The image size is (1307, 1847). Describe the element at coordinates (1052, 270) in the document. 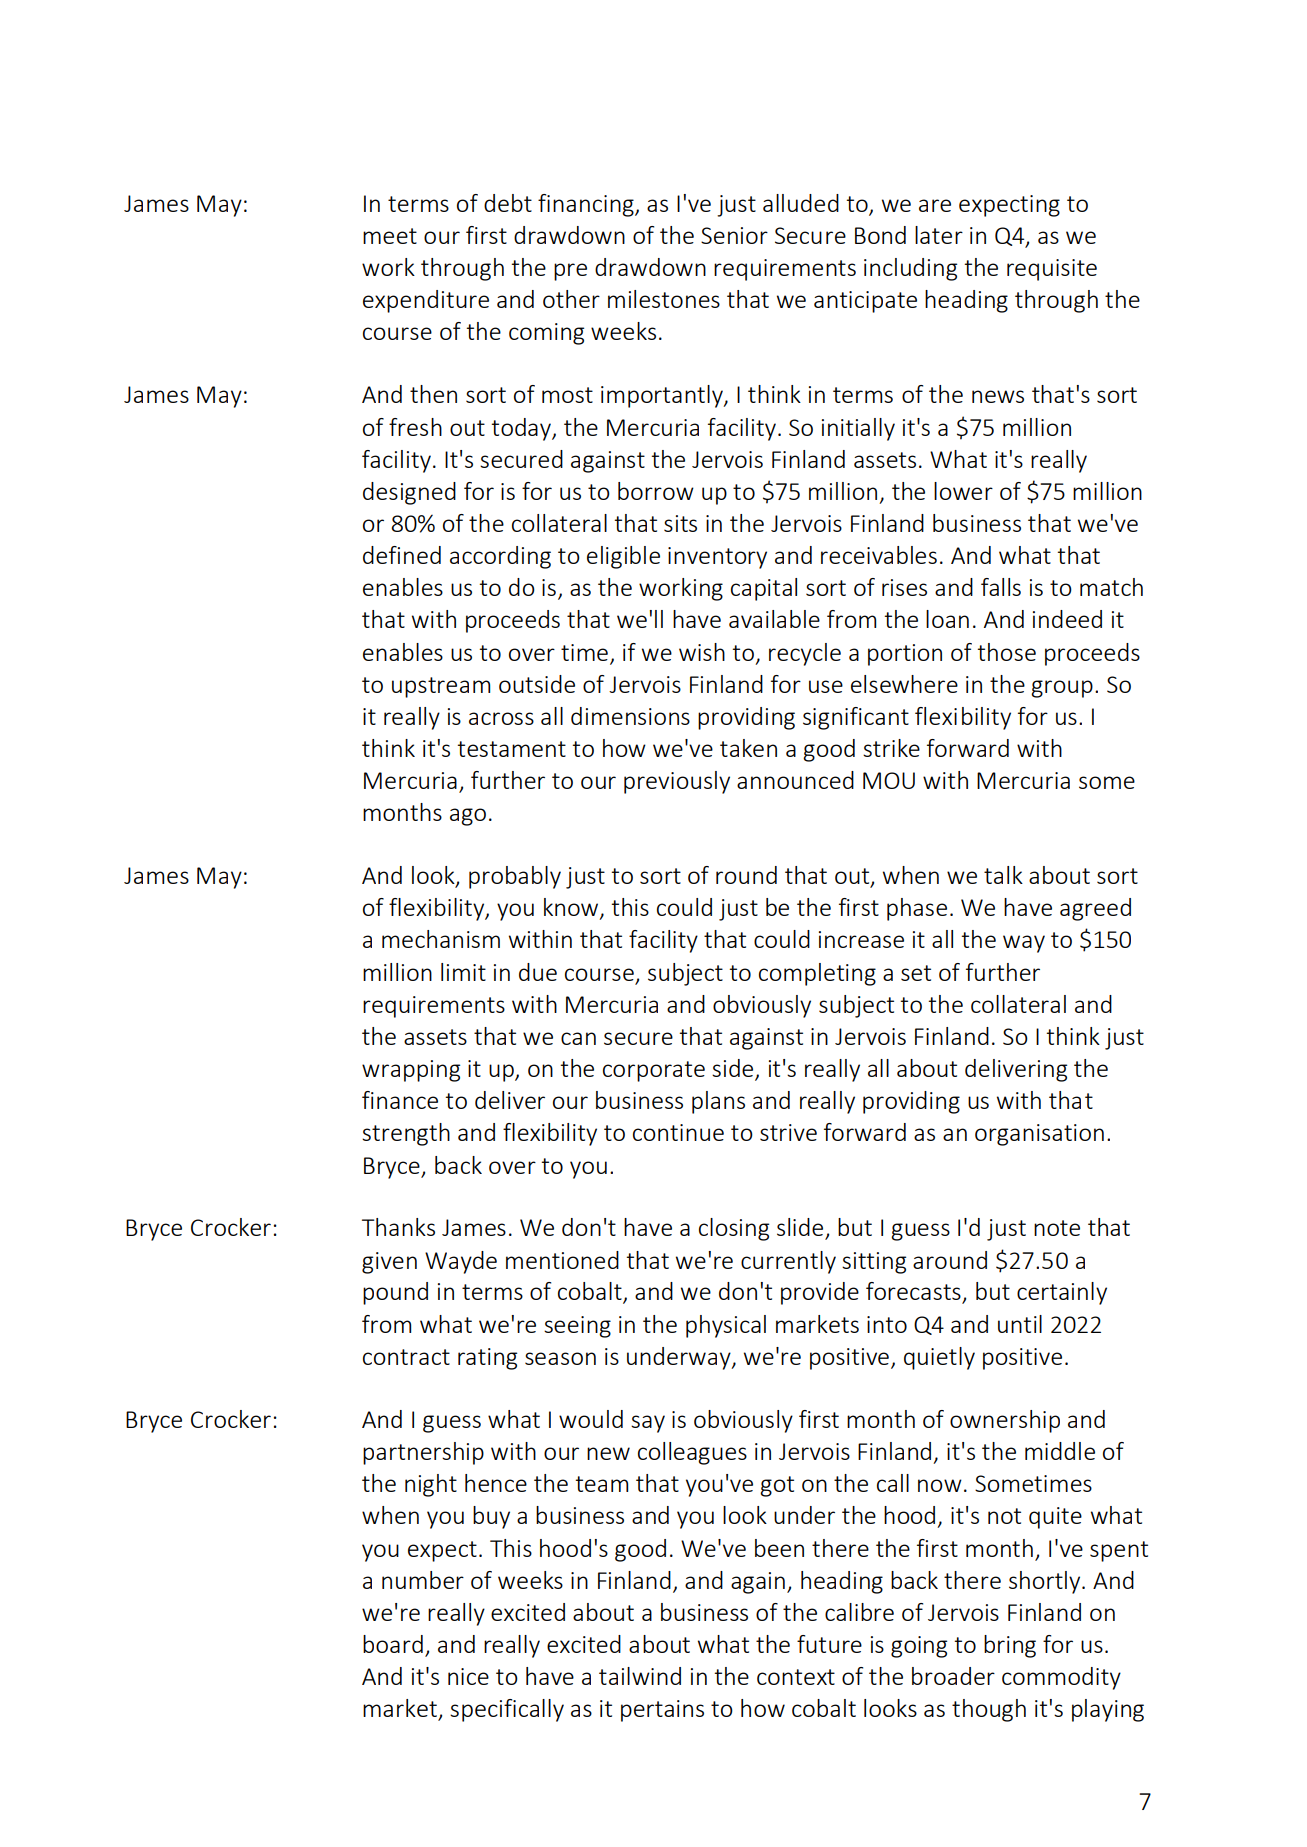

I see `requisite` at that location.
